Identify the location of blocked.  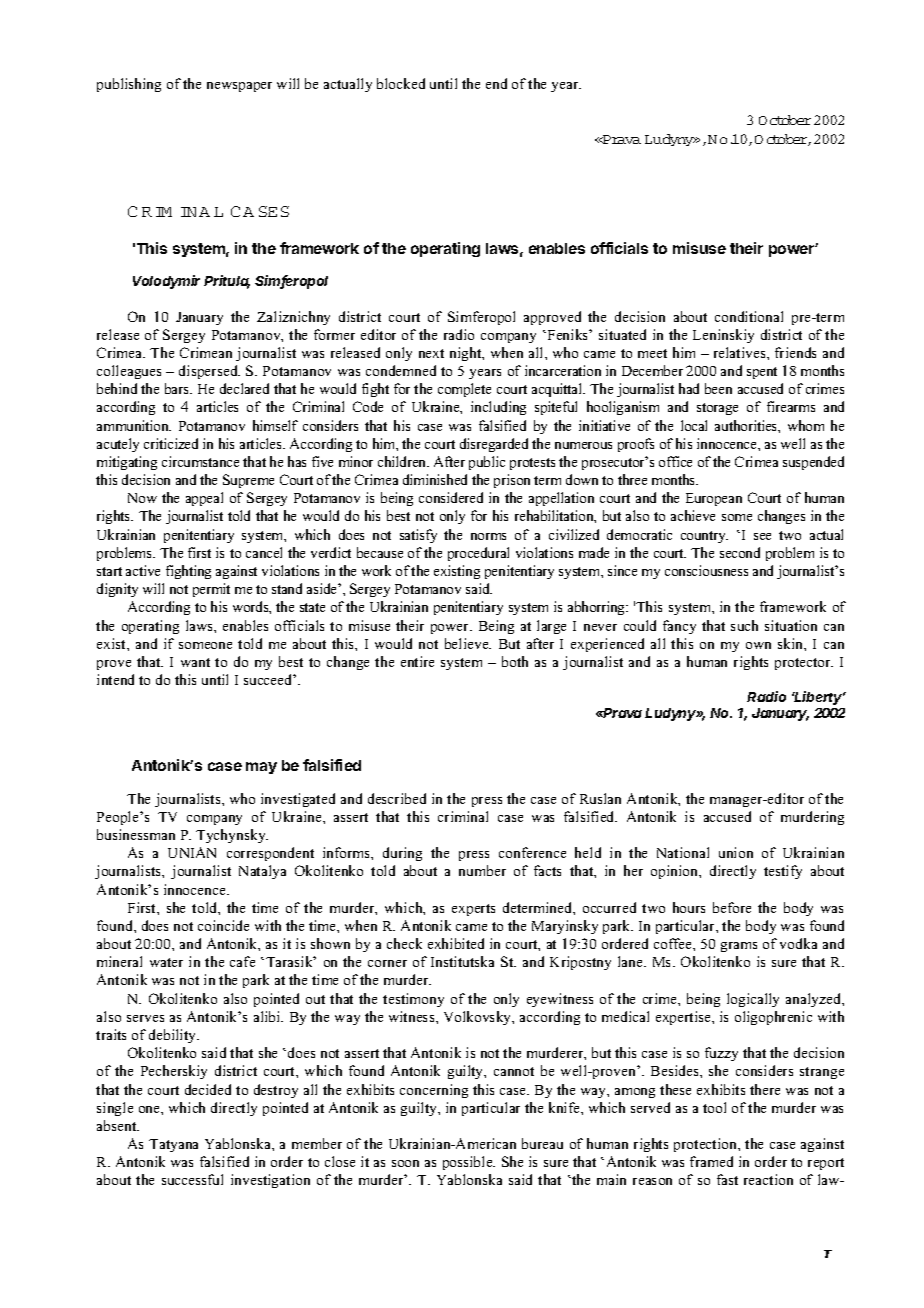
(401, 83).
